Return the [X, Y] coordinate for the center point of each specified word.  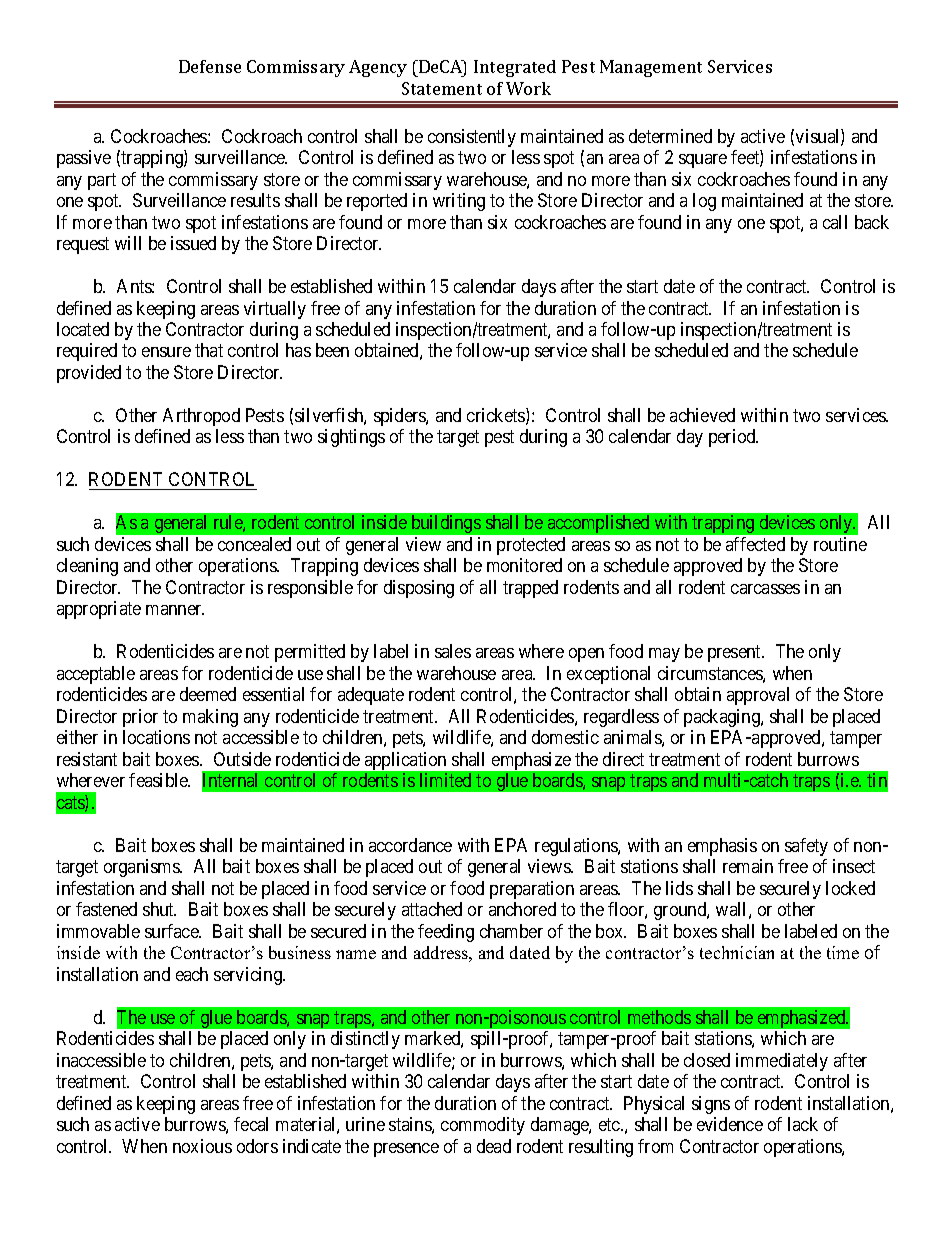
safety [806, 847]
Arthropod [201, 417]
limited [445, 780]
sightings [351, 438]
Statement [442, 88]
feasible [159, 780]
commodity [483, 1126]
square [703, 161]
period [733, 438]
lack [803, 1124]
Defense [210, 66]
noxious [202, 1146]
